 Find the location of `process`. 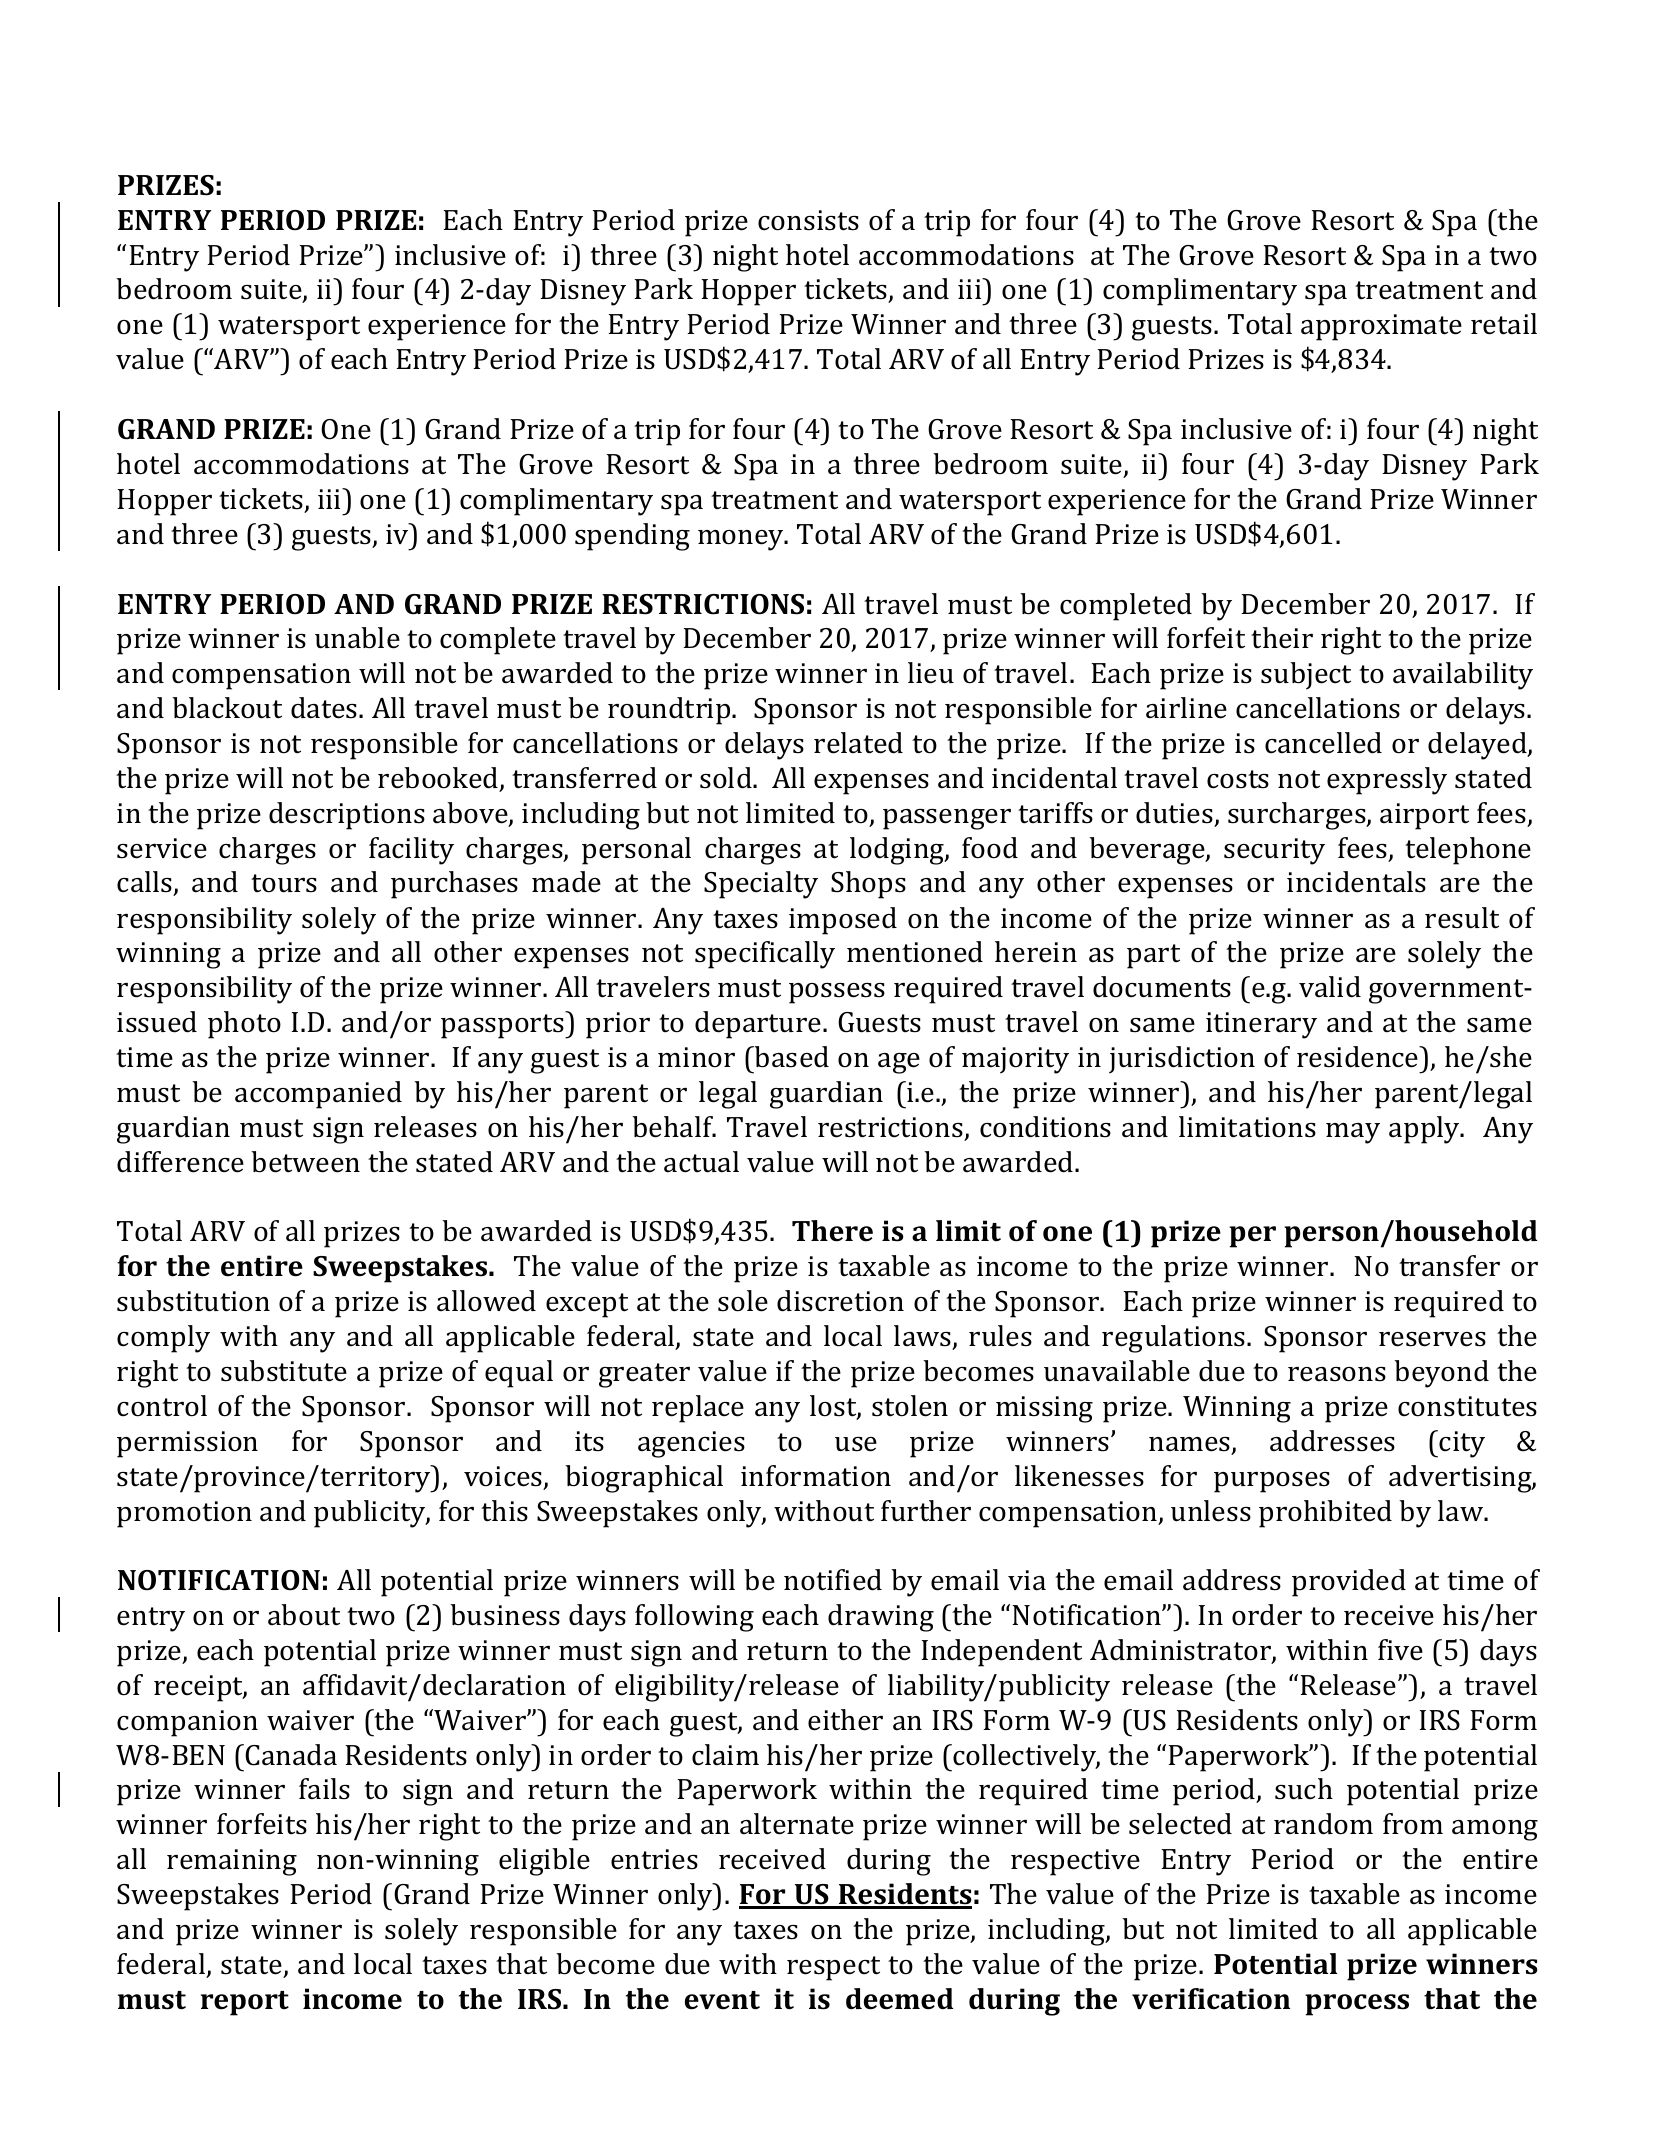

process is located at coordinates (1357, 2005).
